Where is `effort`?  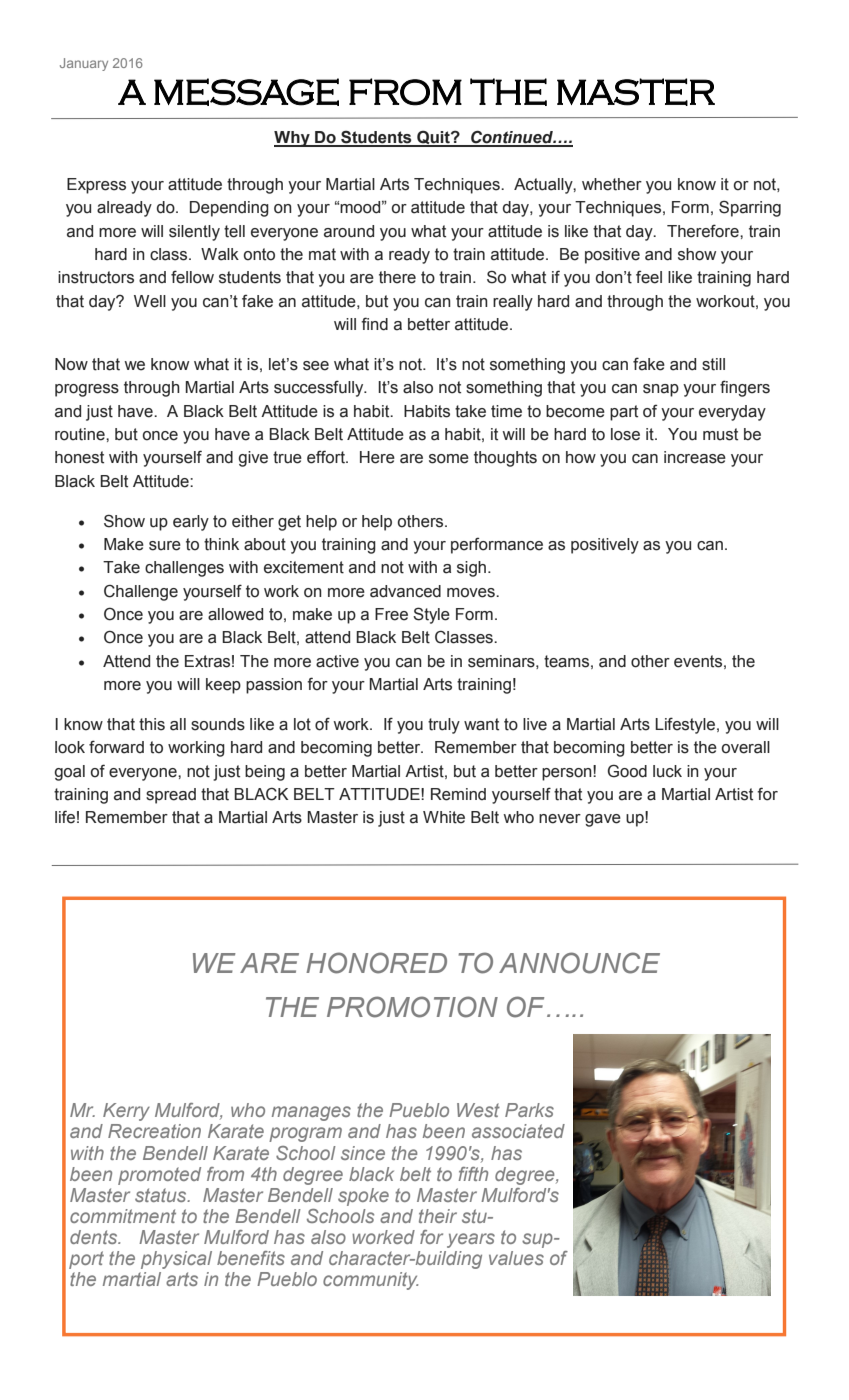 effort is located at coordinates (327, 457).
